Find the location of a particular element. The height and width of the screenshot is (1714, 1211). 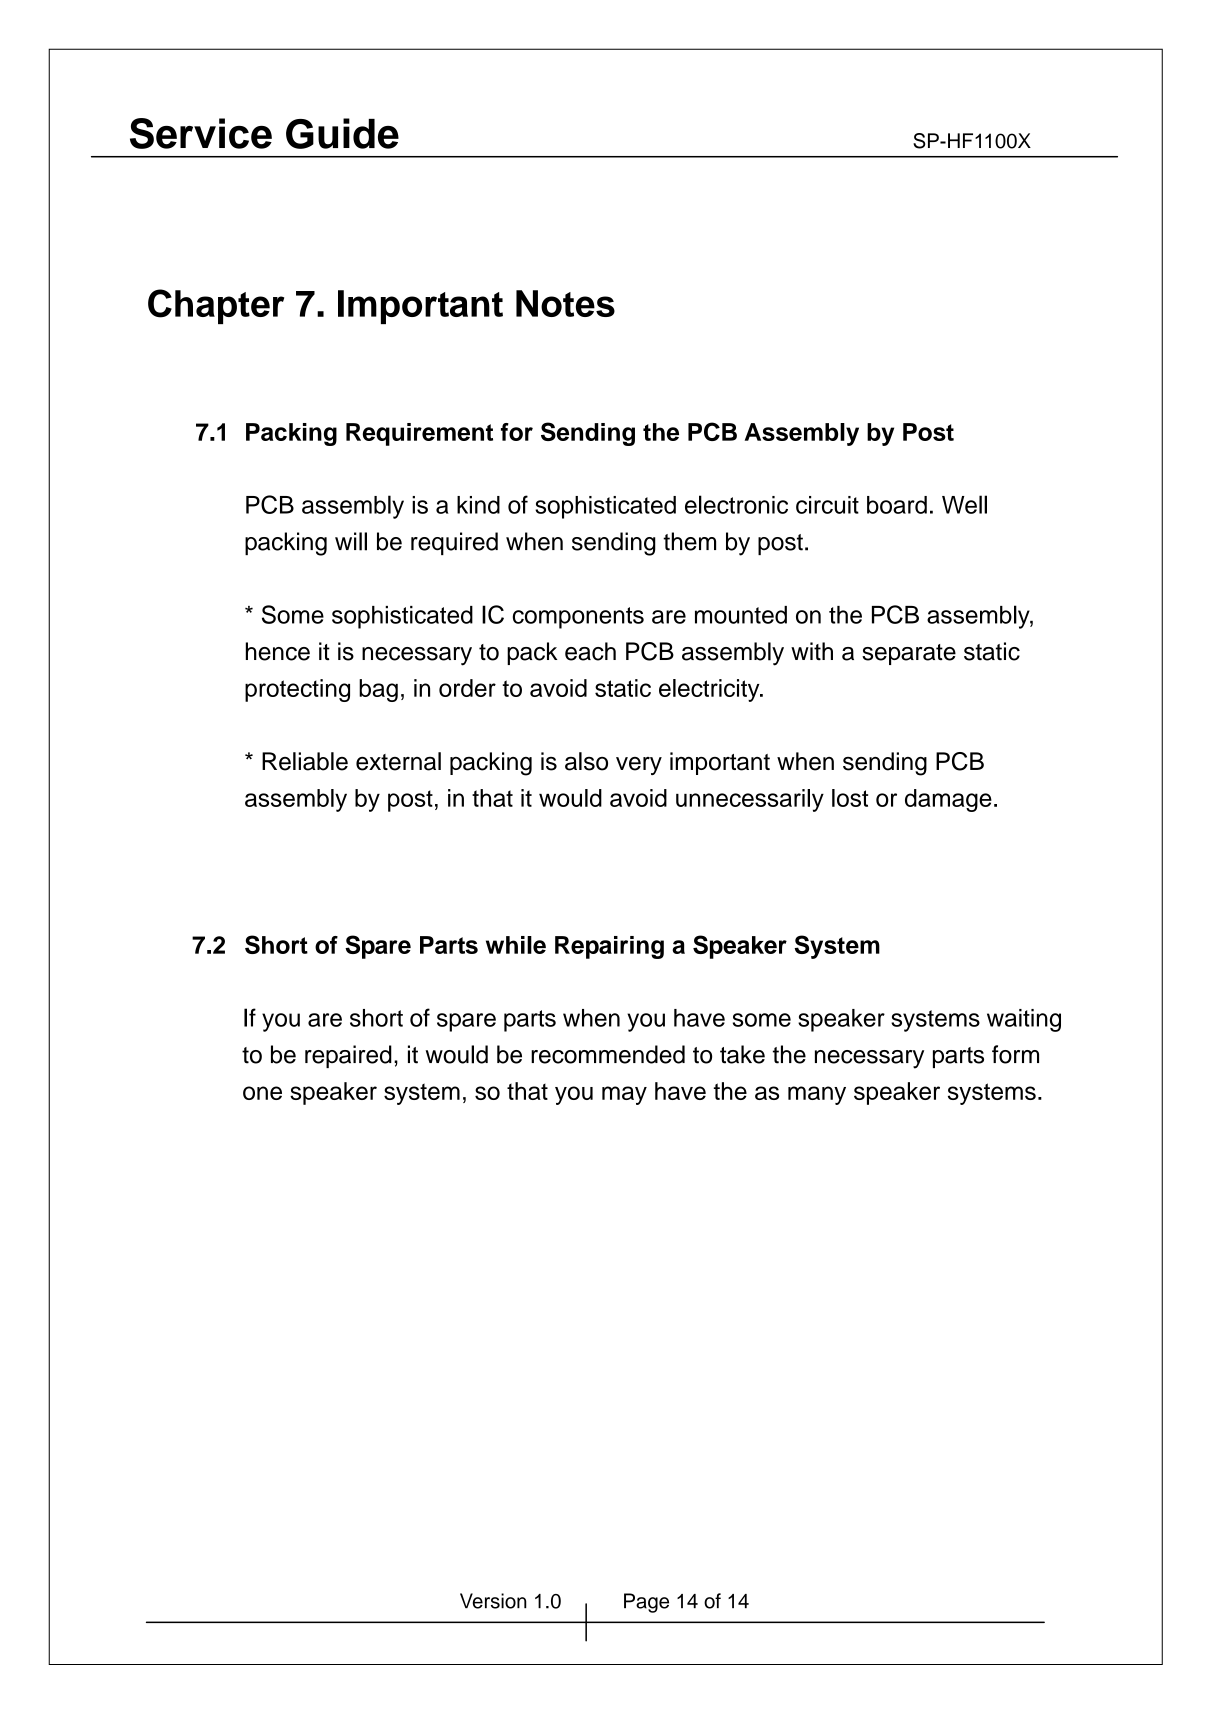

may is located at coordinates (624, 1095).
